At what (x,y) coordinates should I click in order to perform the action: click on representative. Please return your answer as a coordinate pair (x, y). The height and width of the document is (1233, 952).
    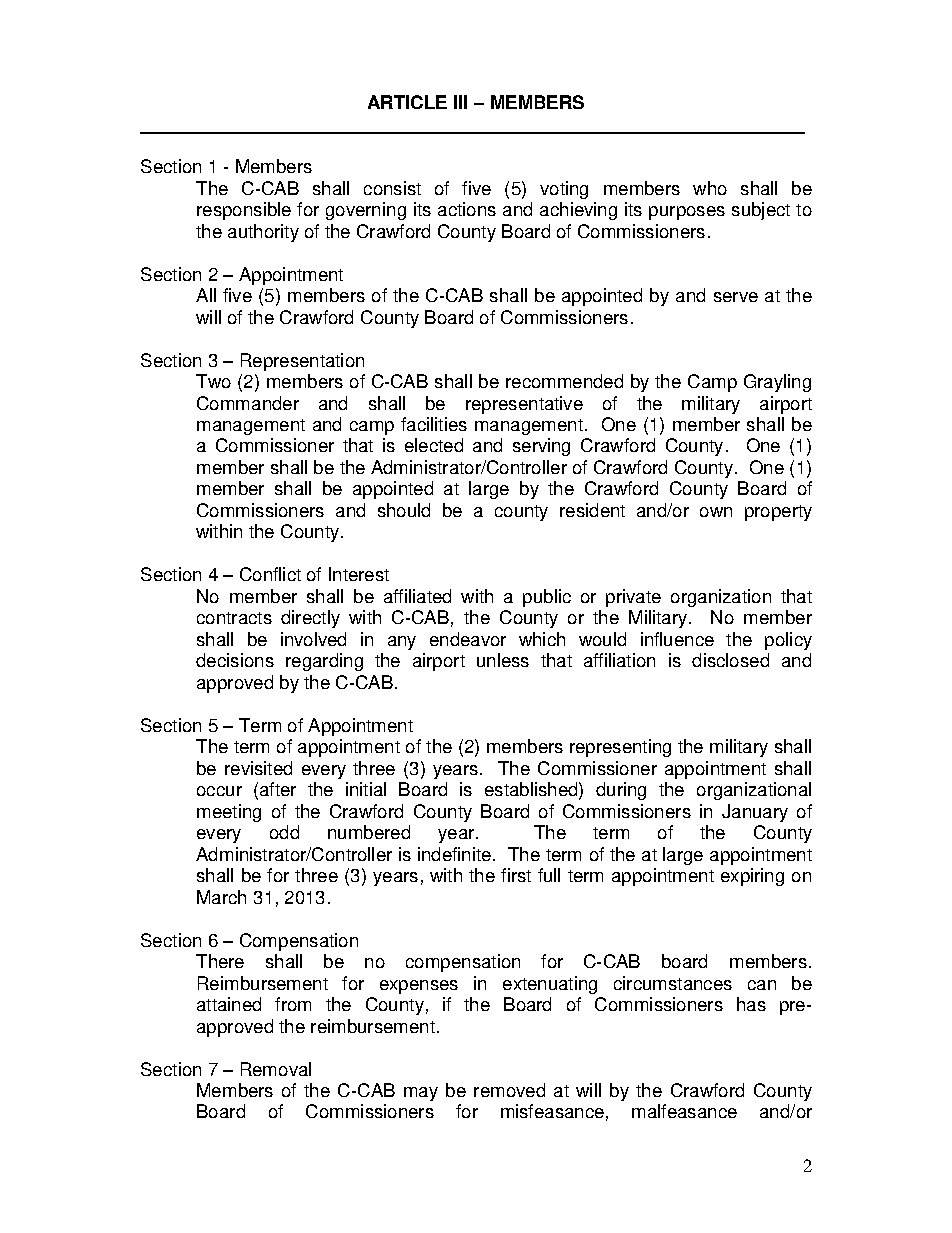
    Looking at the image, I should click on (524, 405).
